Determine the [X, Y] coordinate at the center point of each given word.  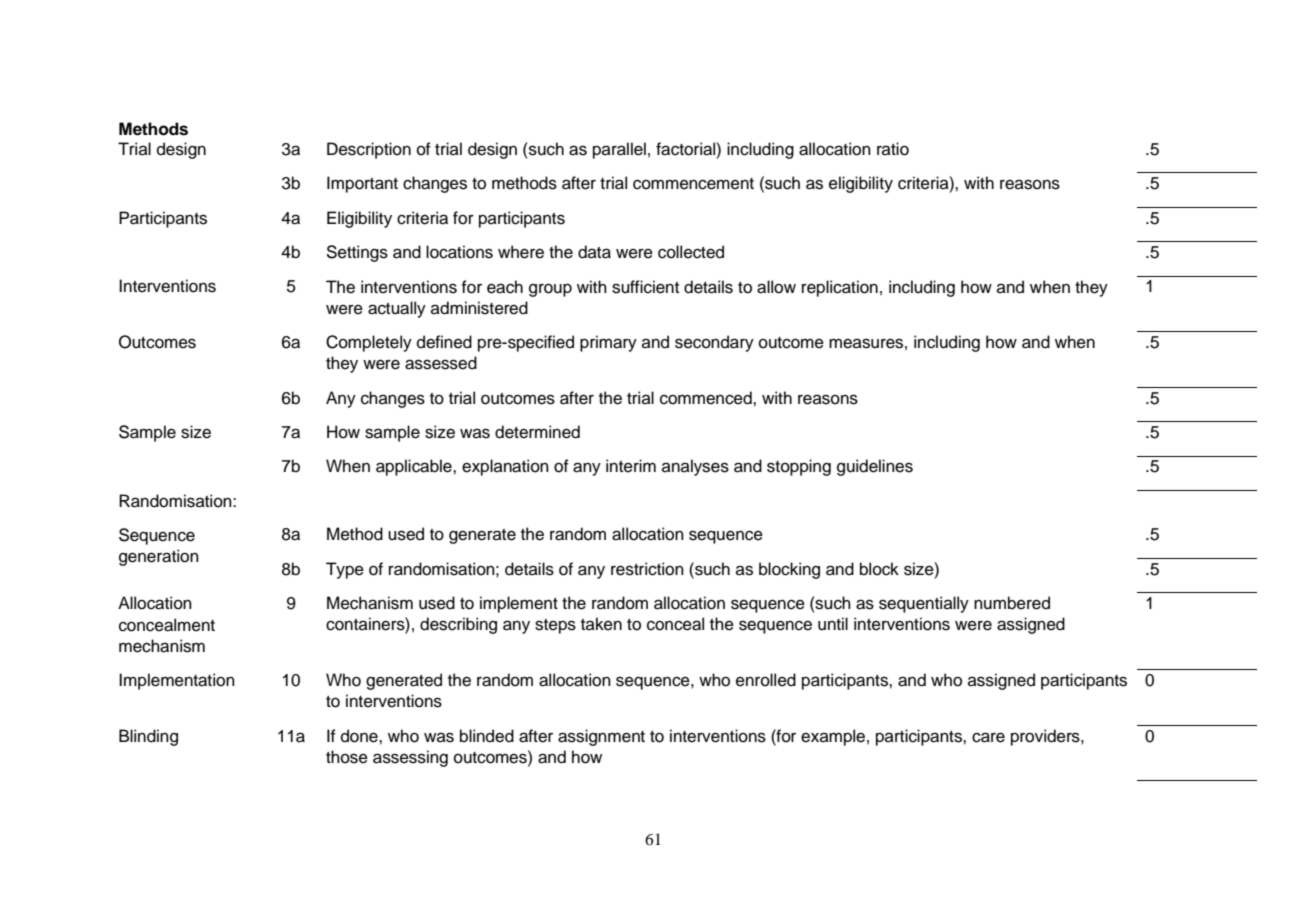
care [988, 737]
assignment [601, 737]
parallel [619, 150]
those [347, 757]
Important [362, 184]
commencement [693, 184]
